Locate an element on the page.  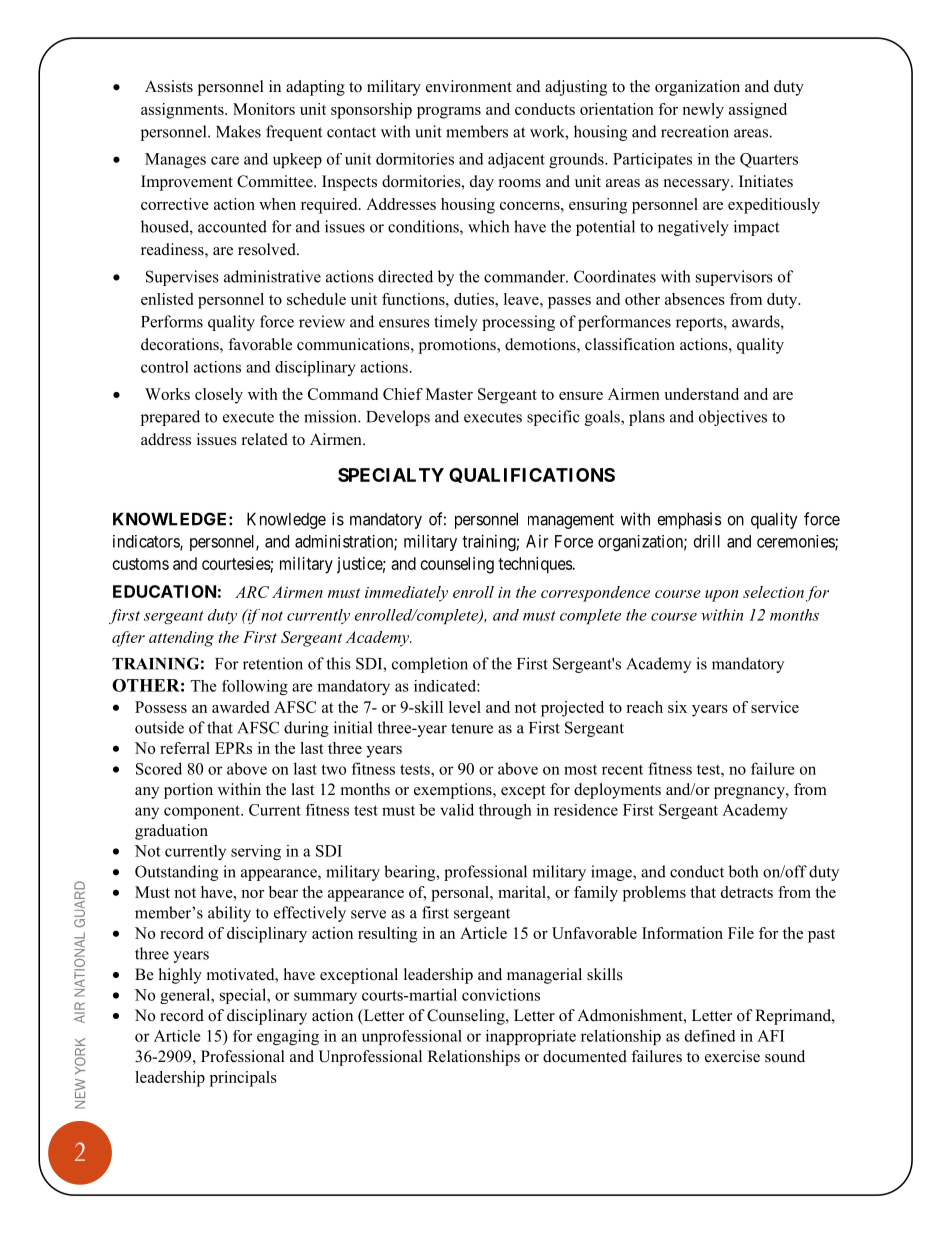
principals is located at coordinates (243, 1079).
